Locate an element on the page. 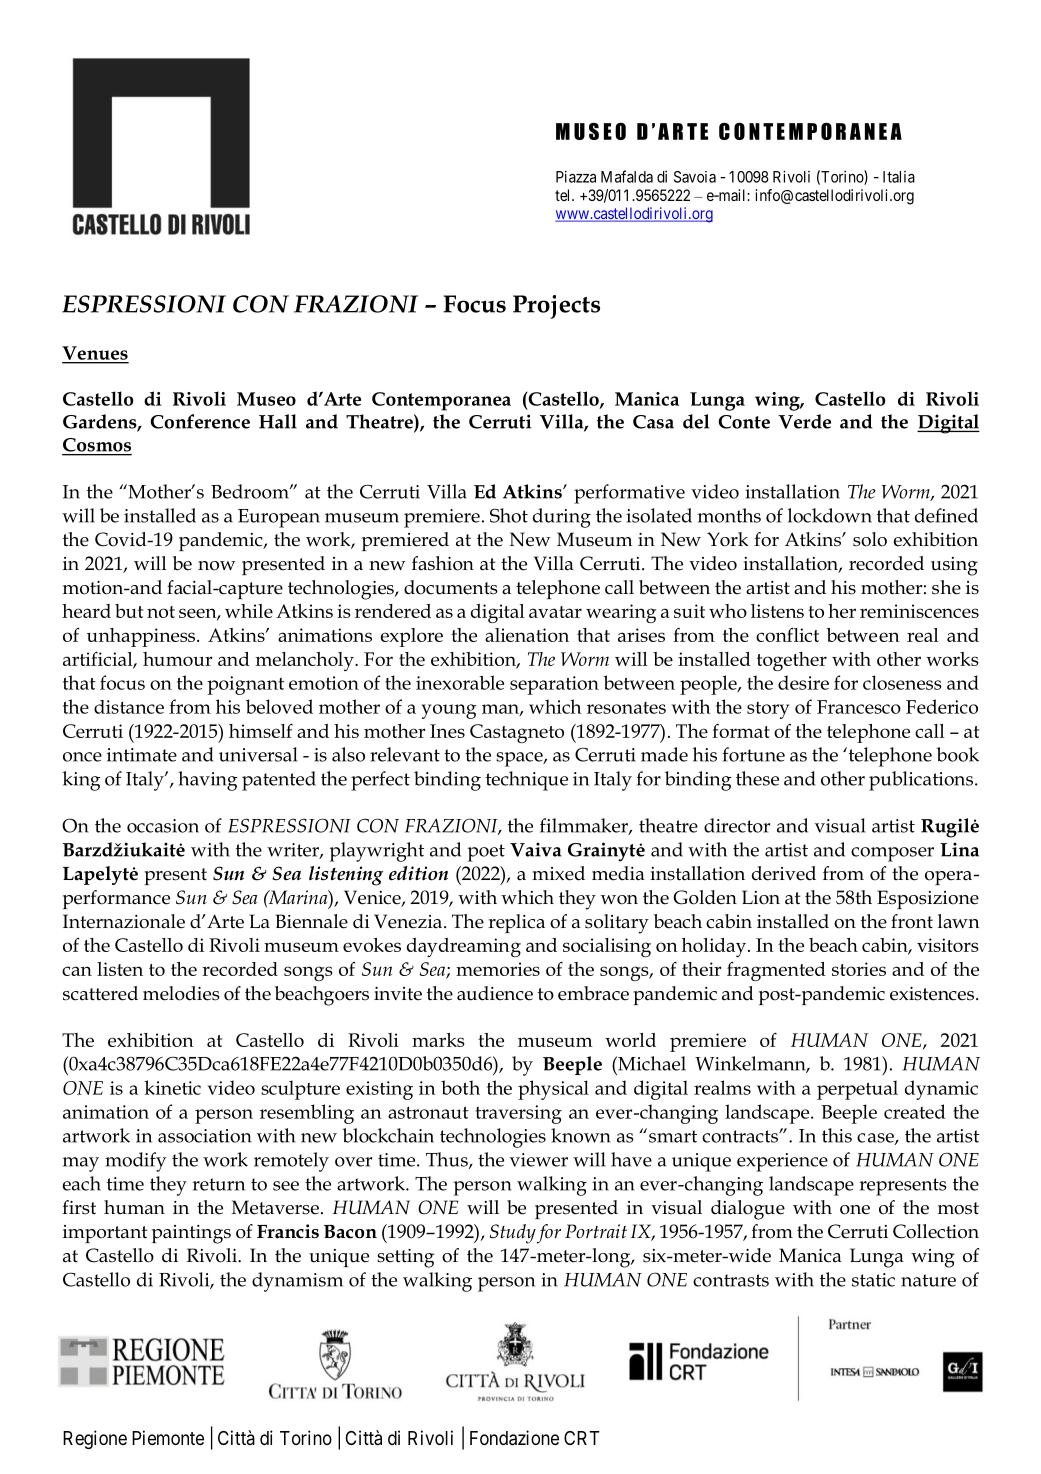  association is located at coordinates (205, 1136).
